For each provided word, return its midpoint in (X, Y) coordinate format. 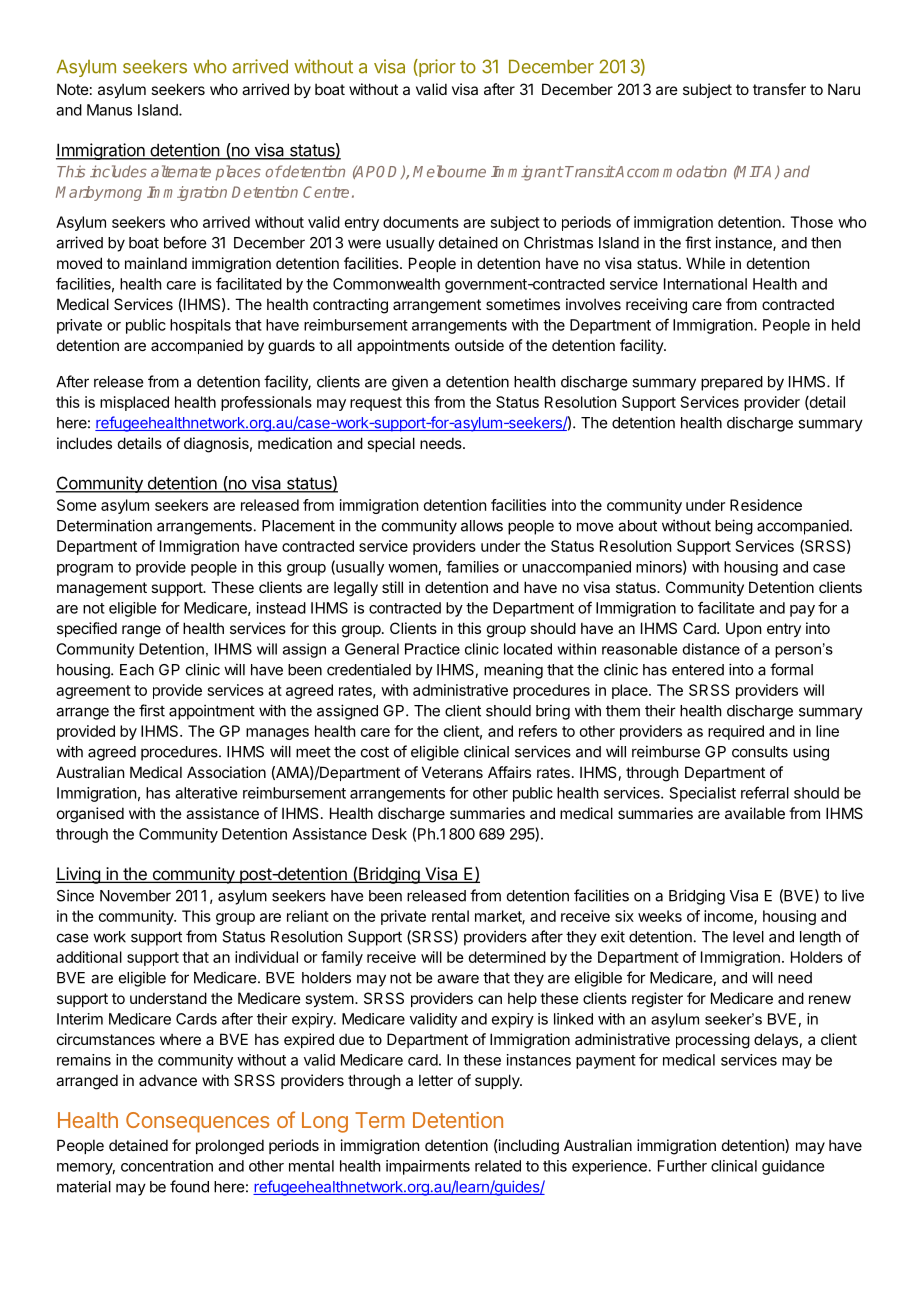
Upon (743, 629)
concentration (167, 1166)
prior (436, 68)
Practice (432, 649)
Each (137, 670)
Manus (109, 110)
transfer (779, 89)
